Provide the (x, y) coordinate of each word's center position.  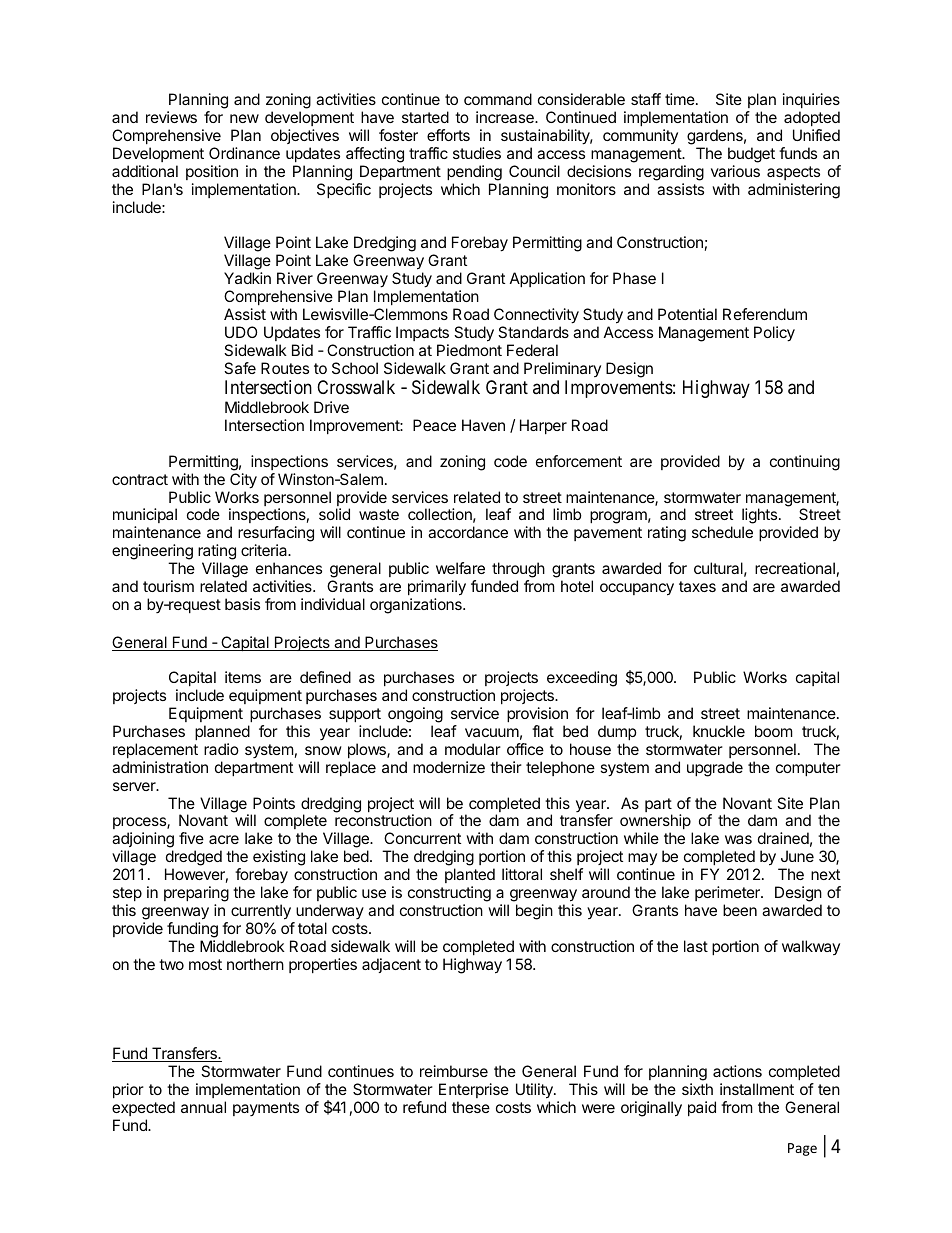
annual (203, 1107)
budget (751, 155)
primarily (437, 588)
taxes (697, 586)
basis (242, 604)
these (471, 1107)
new (244, 118)
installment (757, 1089)
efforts (448, 135)
